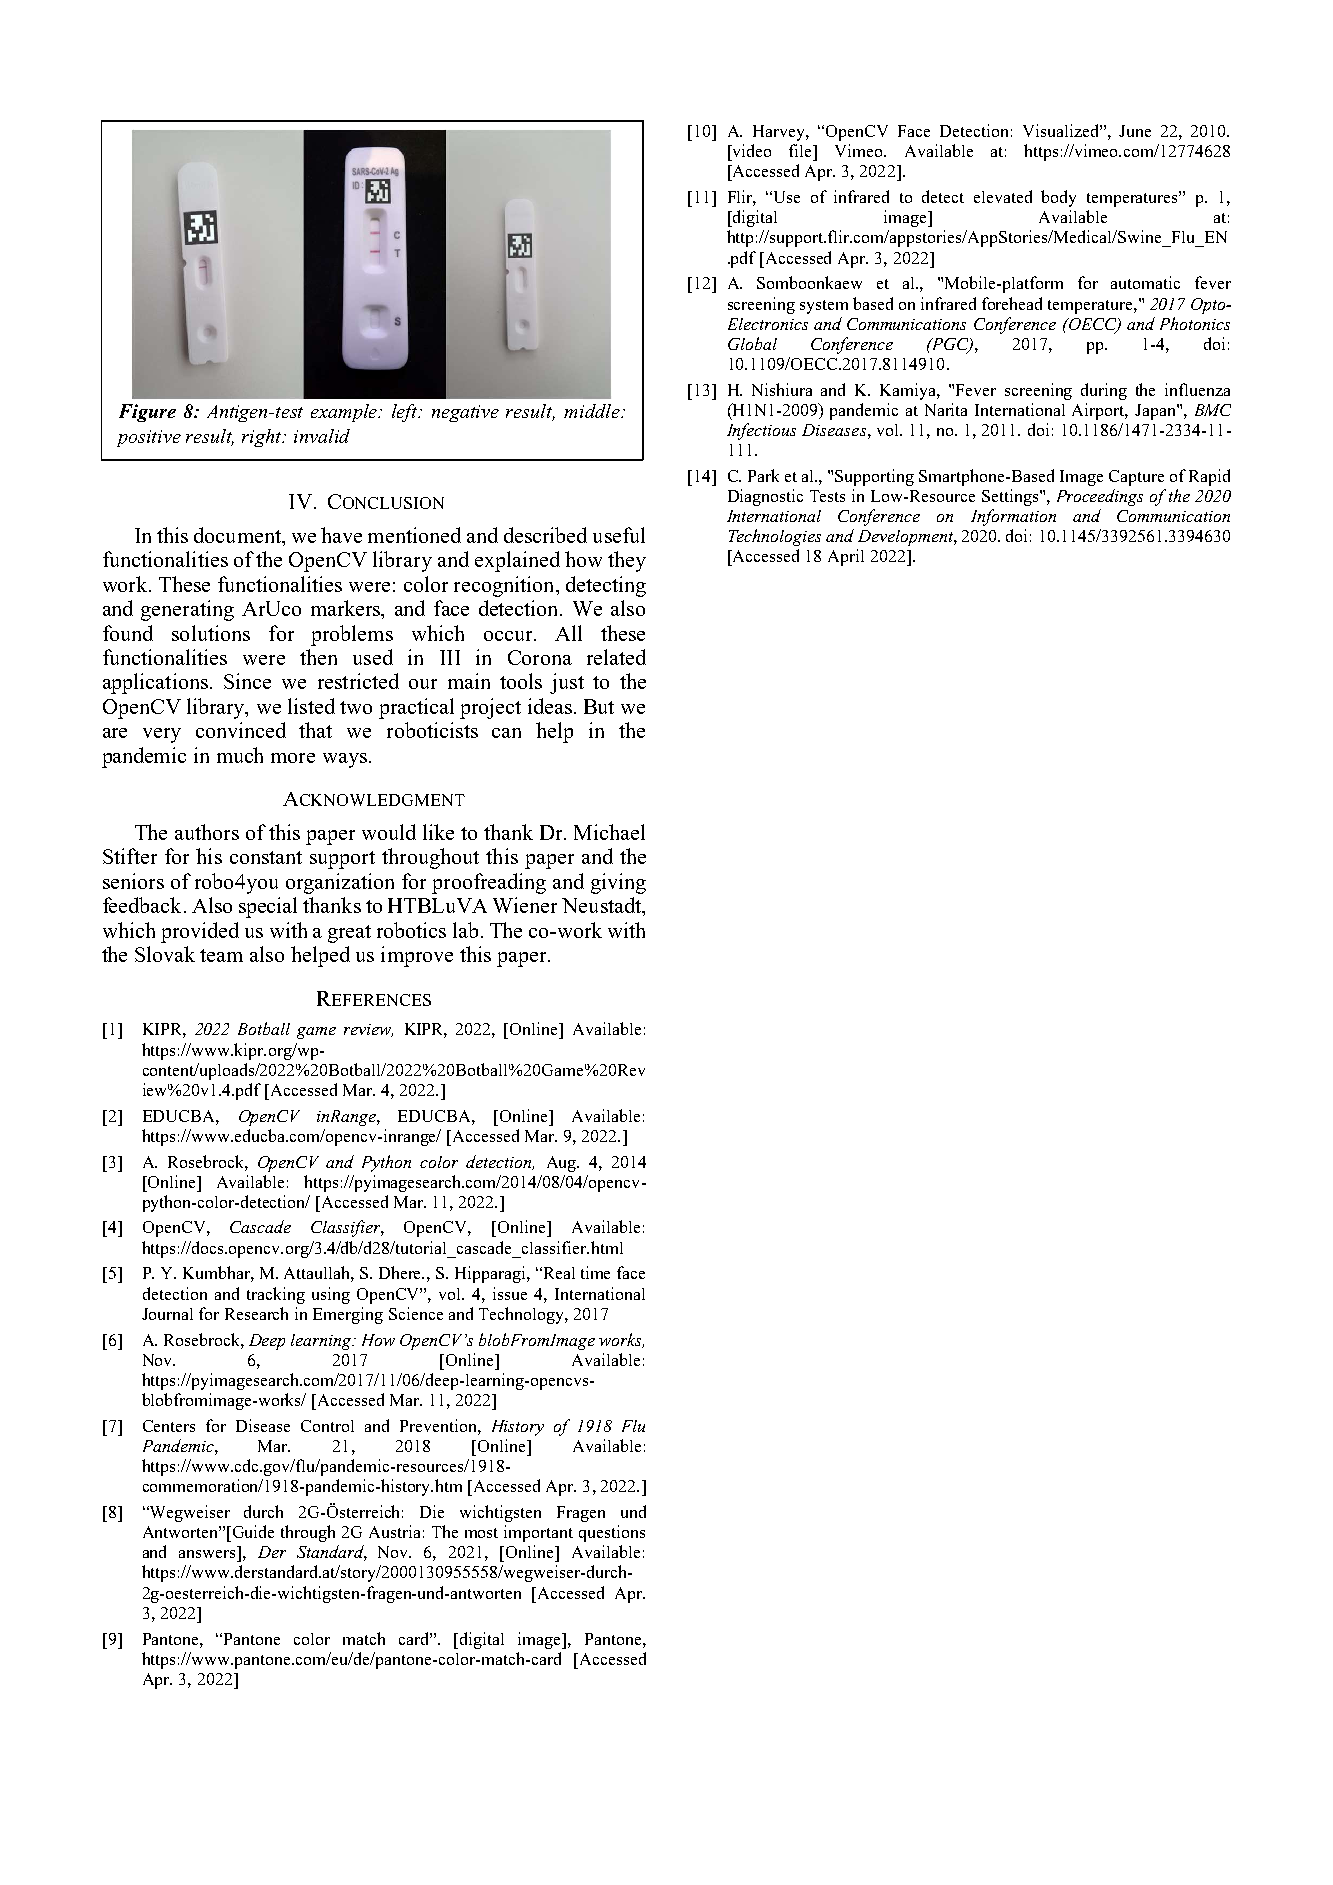 The width and height of the screenshot is (1333, 1885). What do you see at coordinates (207, 1554) in the screenshot?
I see `answers` at bounding box center [207, 1554].
